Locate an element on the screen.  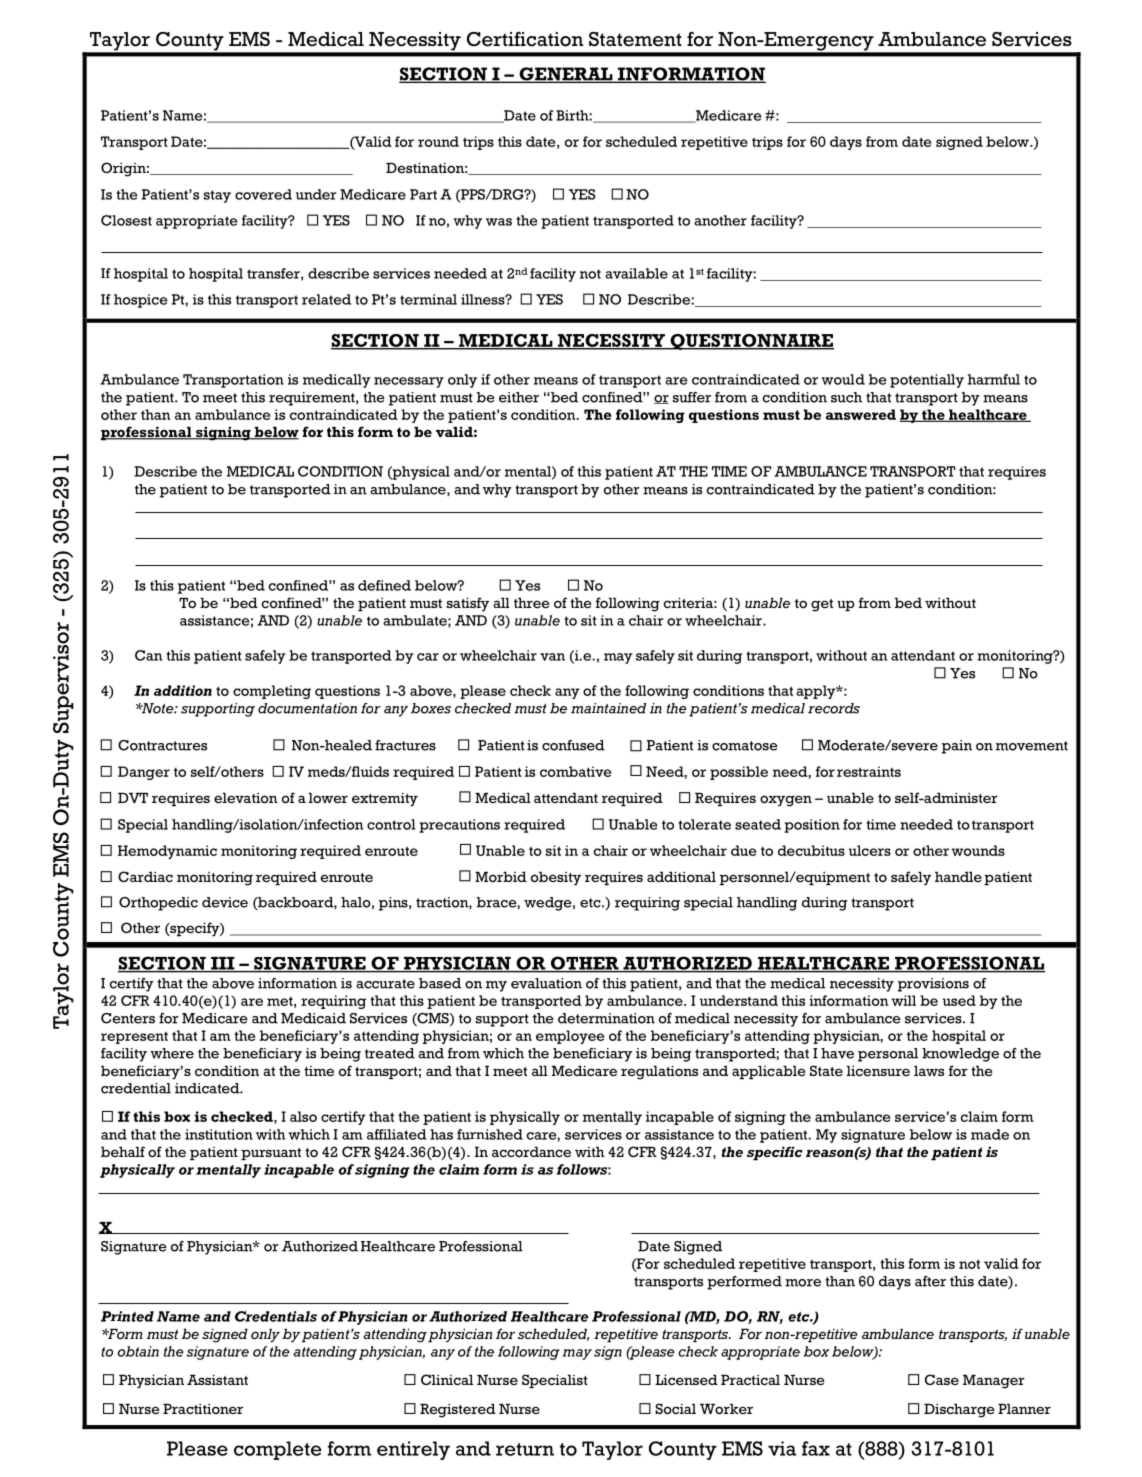
Discharge is located at coordinates (959, 1411).
